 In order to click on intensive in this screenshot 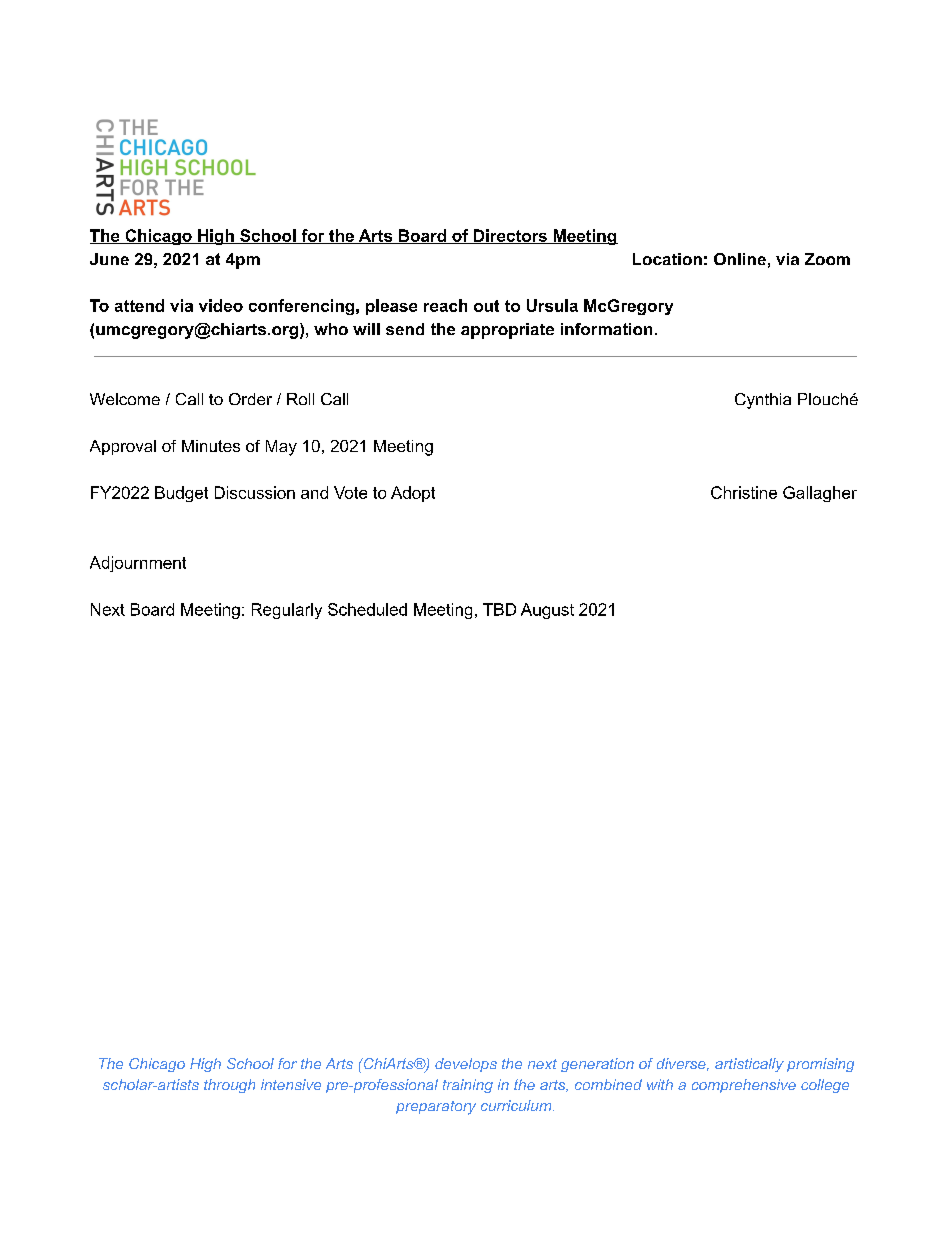, I will do `click(291, 1084)`.
